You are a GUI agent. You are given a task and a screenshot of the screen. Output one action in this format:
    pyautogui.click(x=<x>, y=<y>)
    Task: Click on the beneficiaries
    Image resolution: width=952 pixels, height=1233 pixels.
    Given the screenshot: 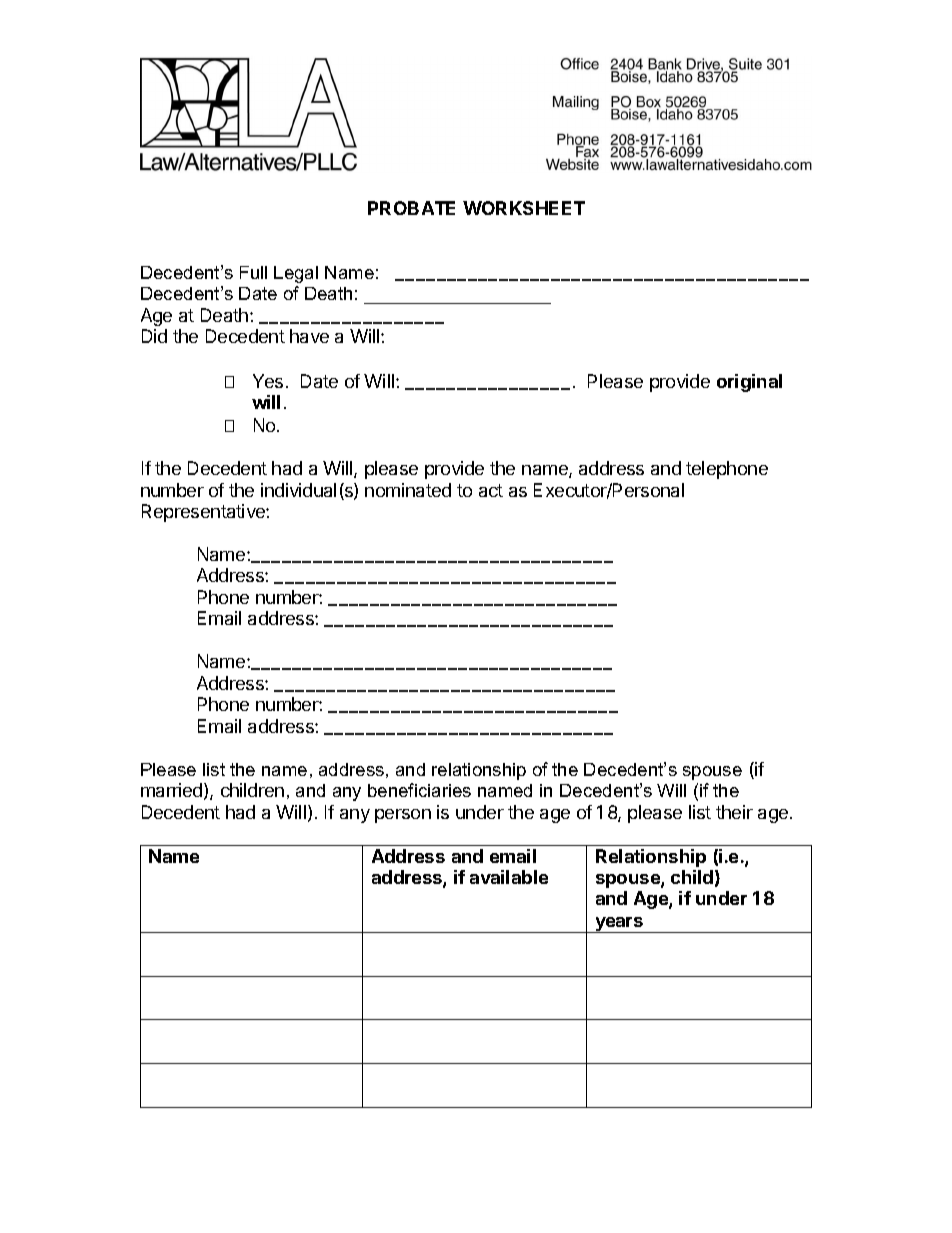 What is the action you would take?
    pyautogui.click(x=419, y=790)
